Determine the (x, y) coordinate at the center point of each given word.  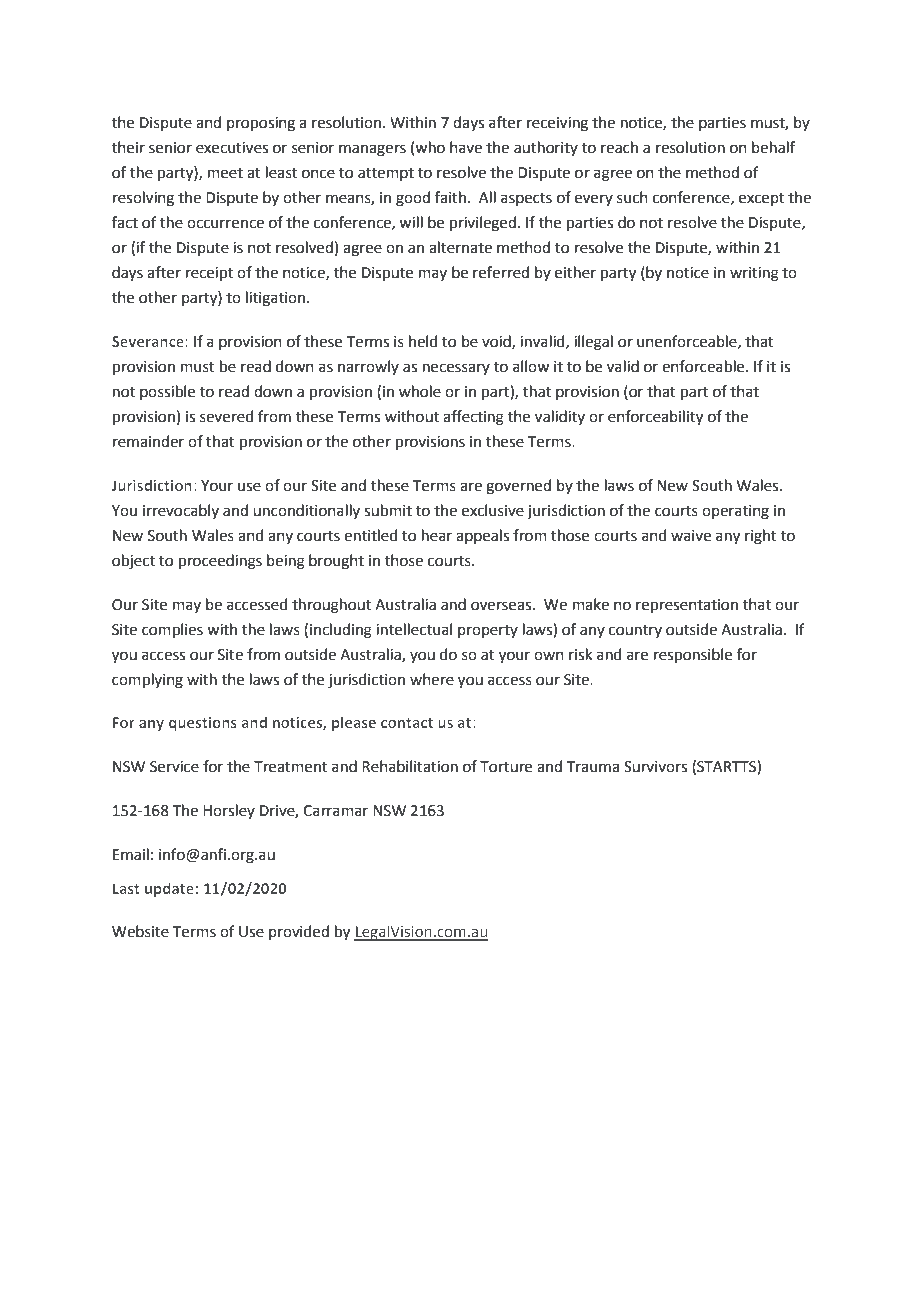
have (466, 147)
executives (232, 148)
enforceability (655, 418)
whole (420, 391)
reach (619, 147)
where (432, 679)
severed (227, 416)
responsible (693, 655)
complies (172, 630)
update (169, 889)
